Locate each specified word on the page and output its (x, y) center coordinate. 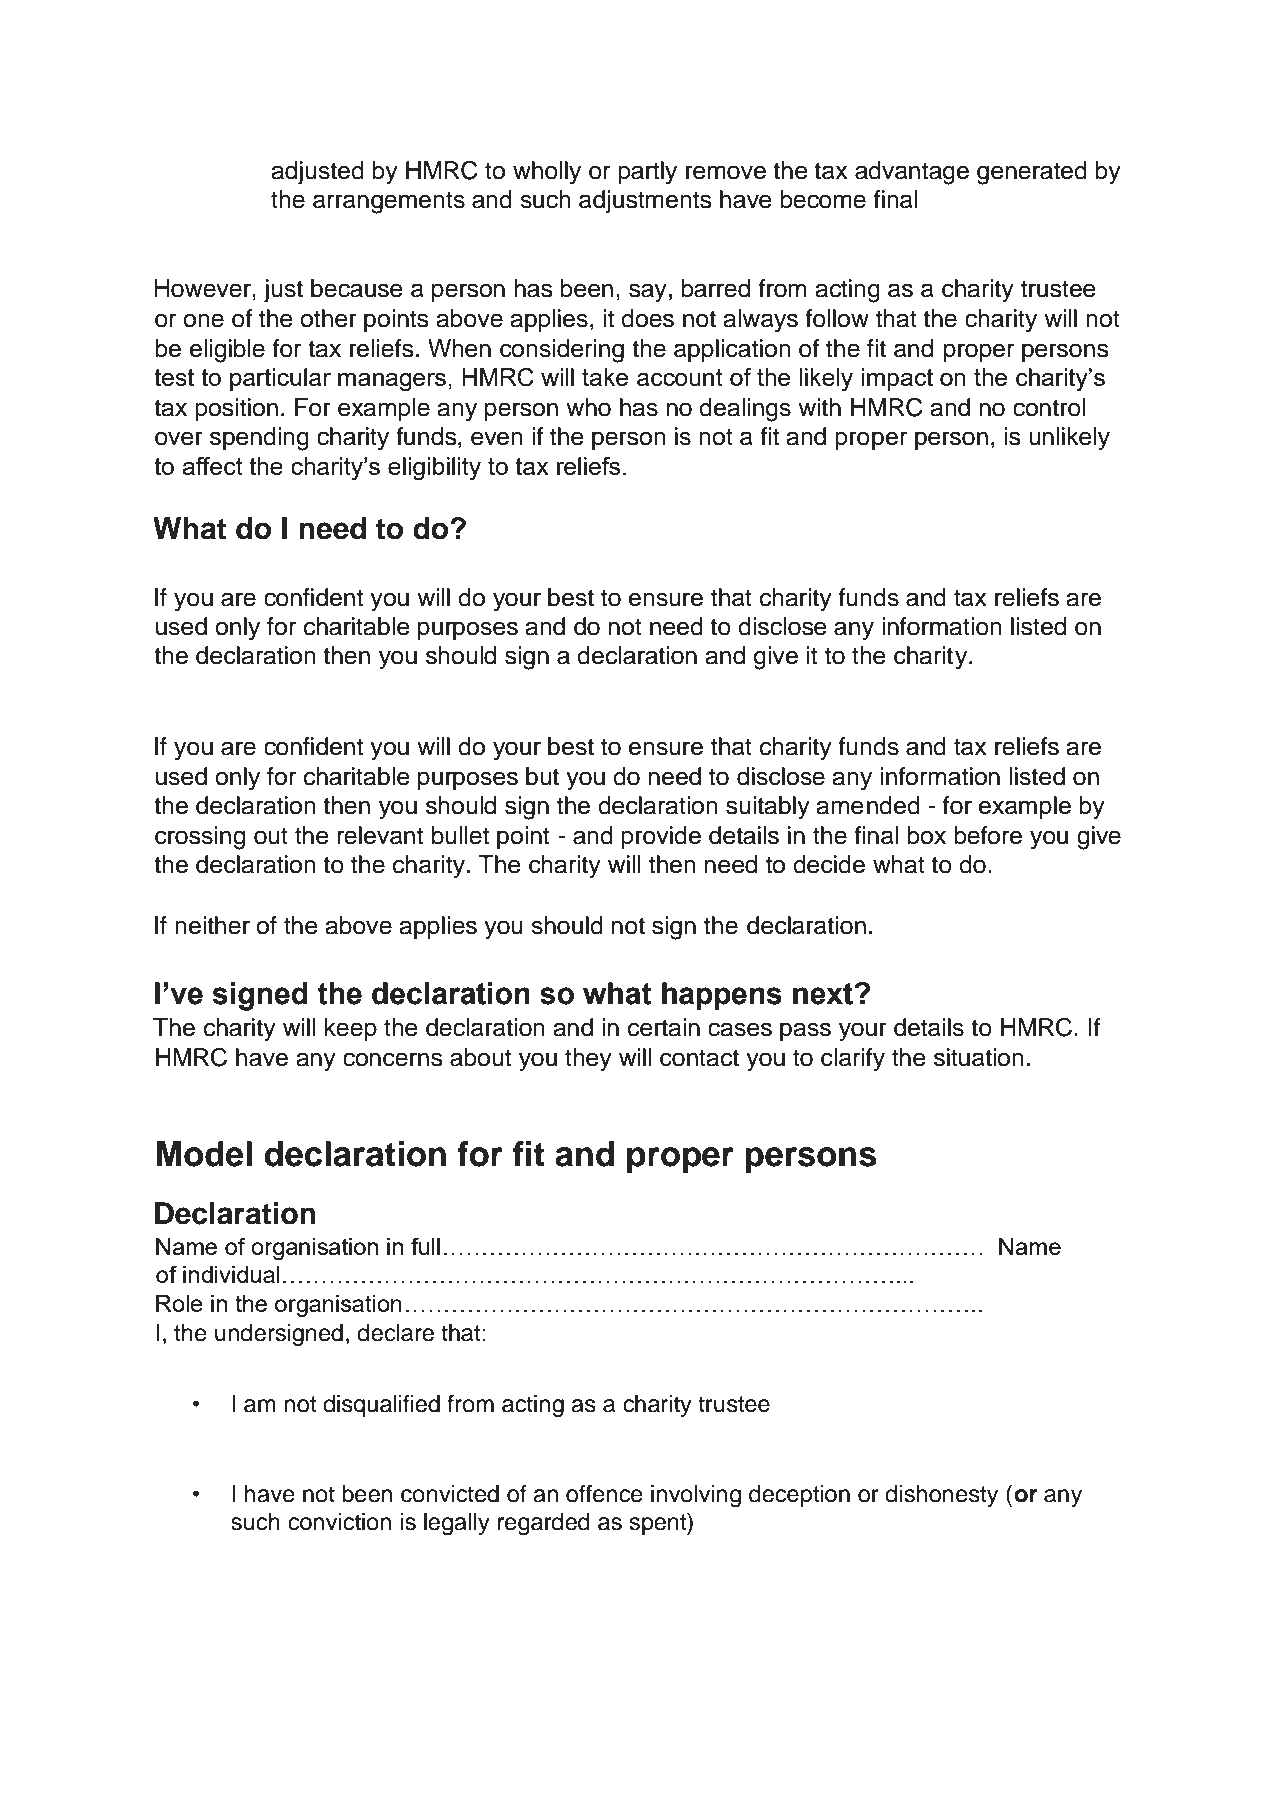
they (588, 1060)
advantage (912, 173)
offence (604, 1494)
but (542, 776)
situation (979, 1057)
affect (212, 466)
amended (868, 805)
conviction (339, 1522)
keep (351, 1029)
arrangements (389, 203)
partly (647, 173)
